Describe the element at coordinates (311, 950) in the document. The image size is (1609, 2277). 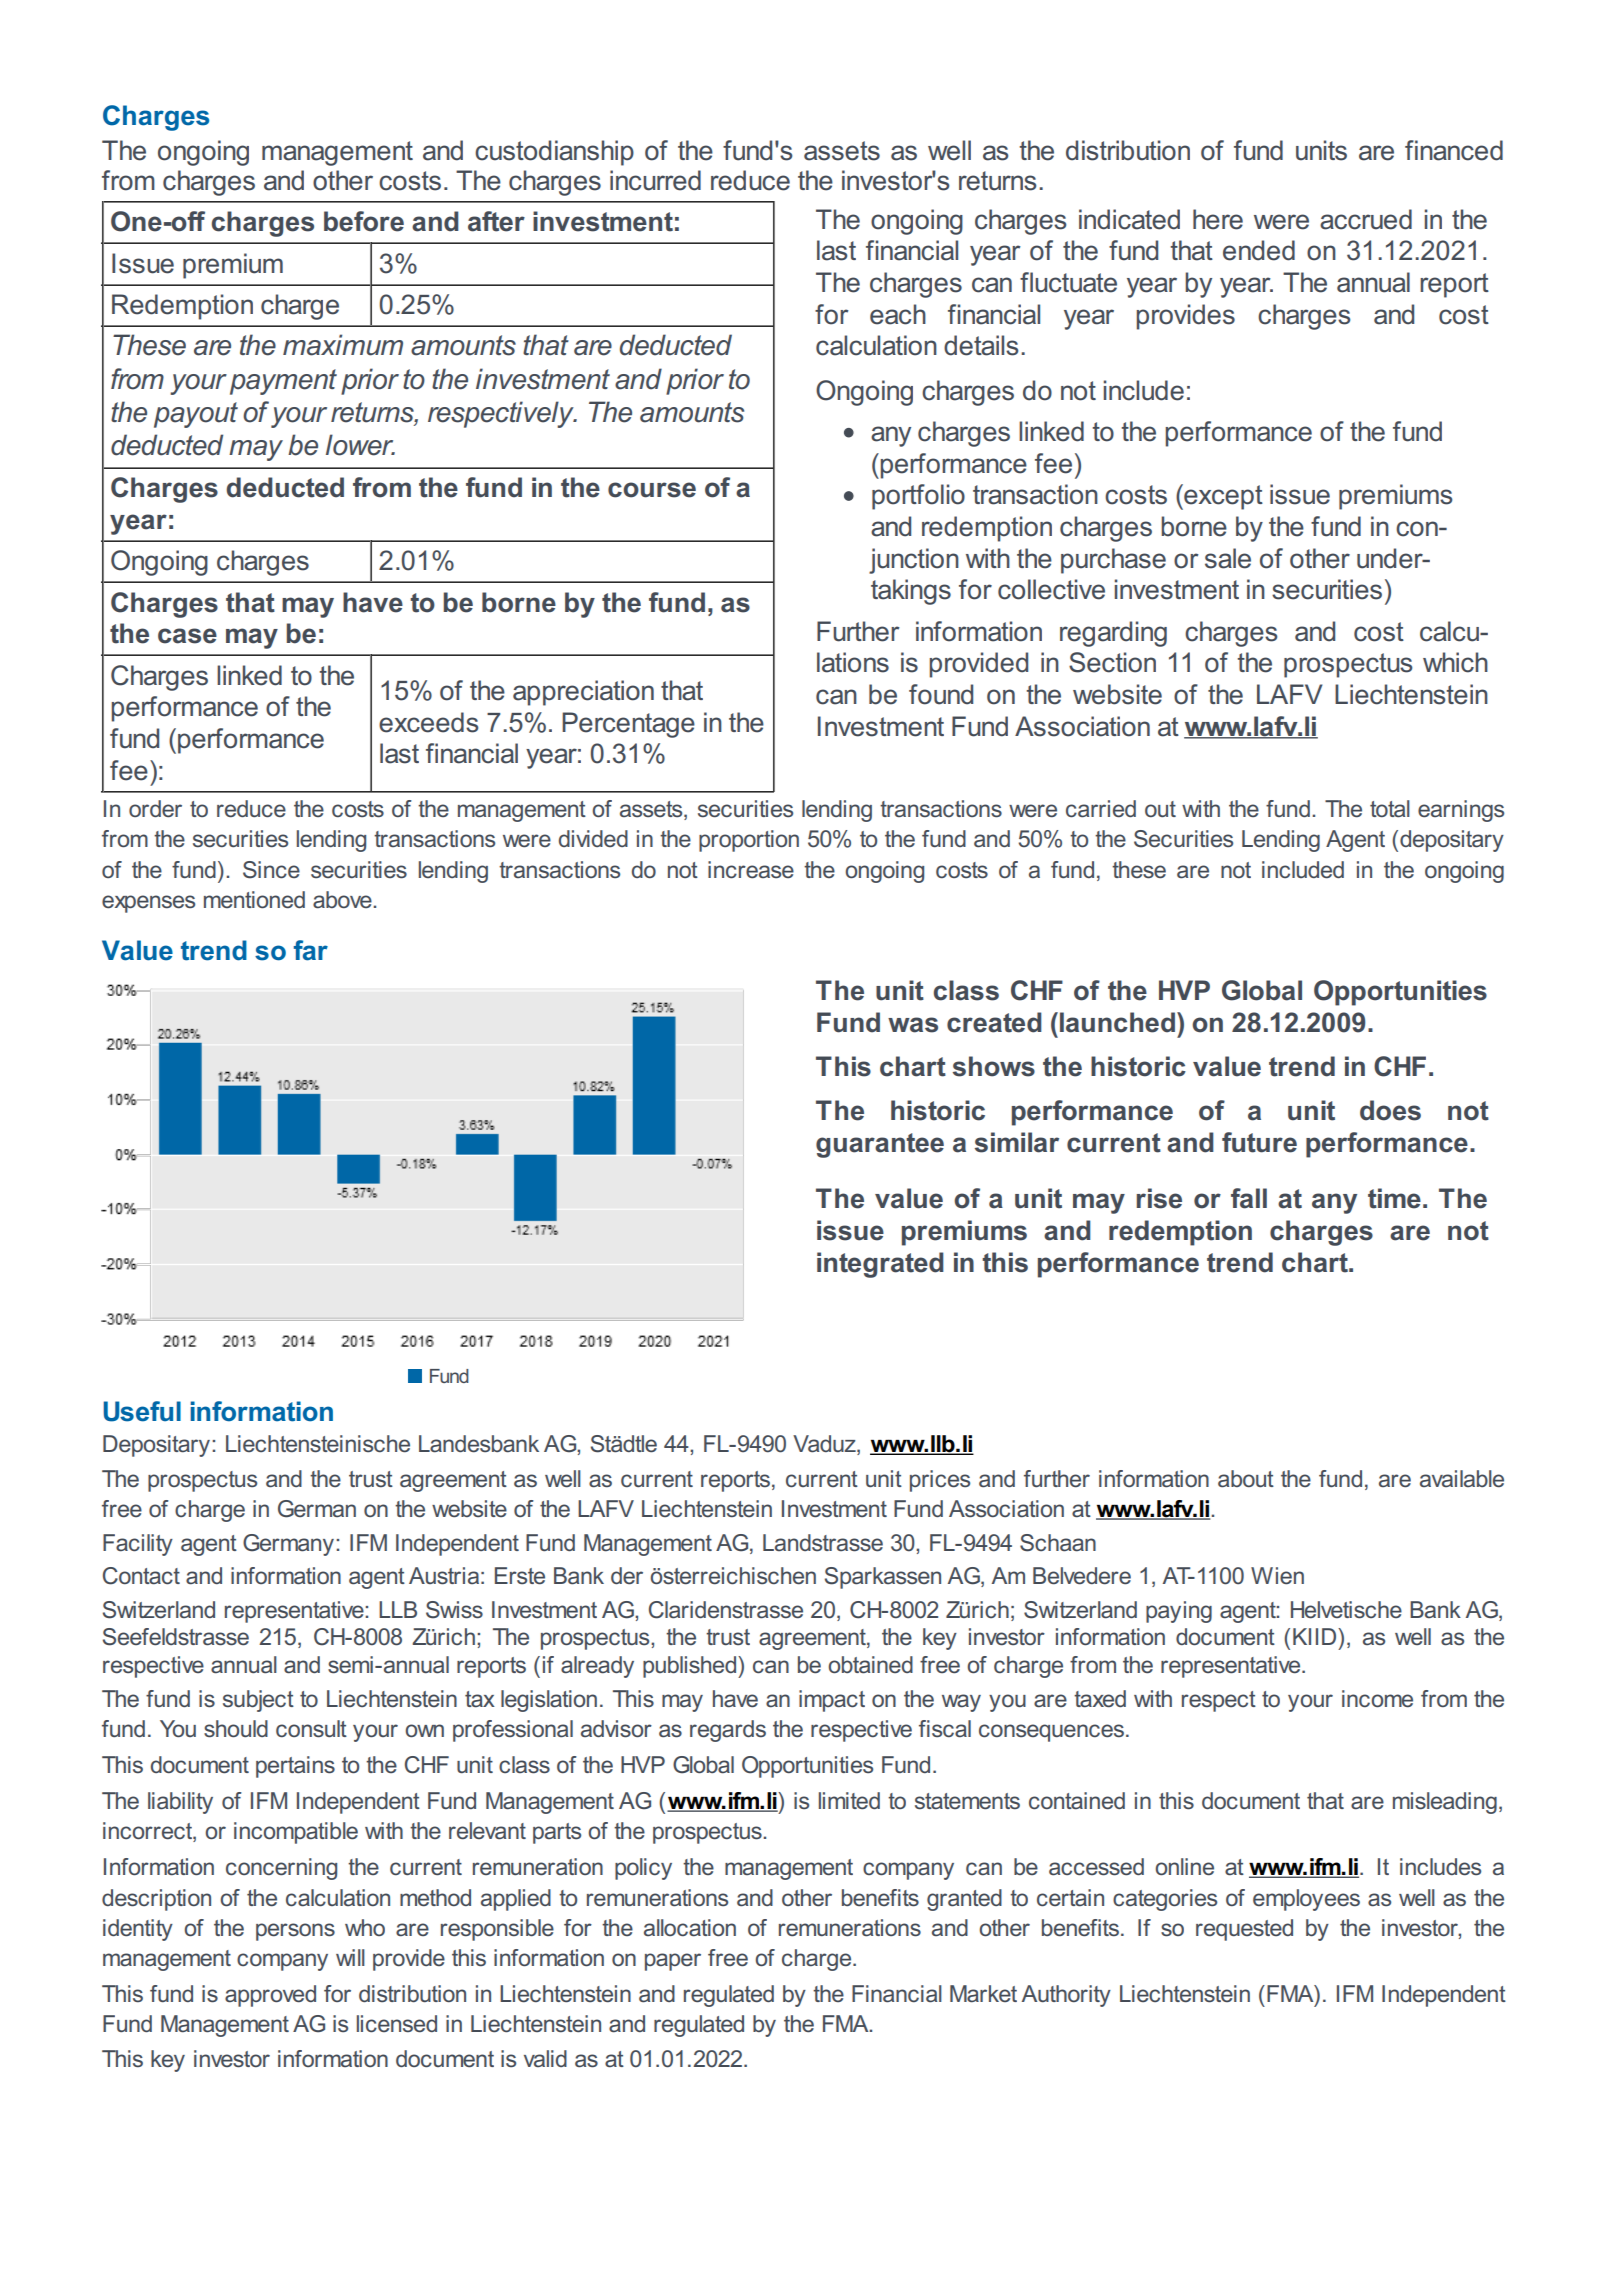
I see `far` at that location.
